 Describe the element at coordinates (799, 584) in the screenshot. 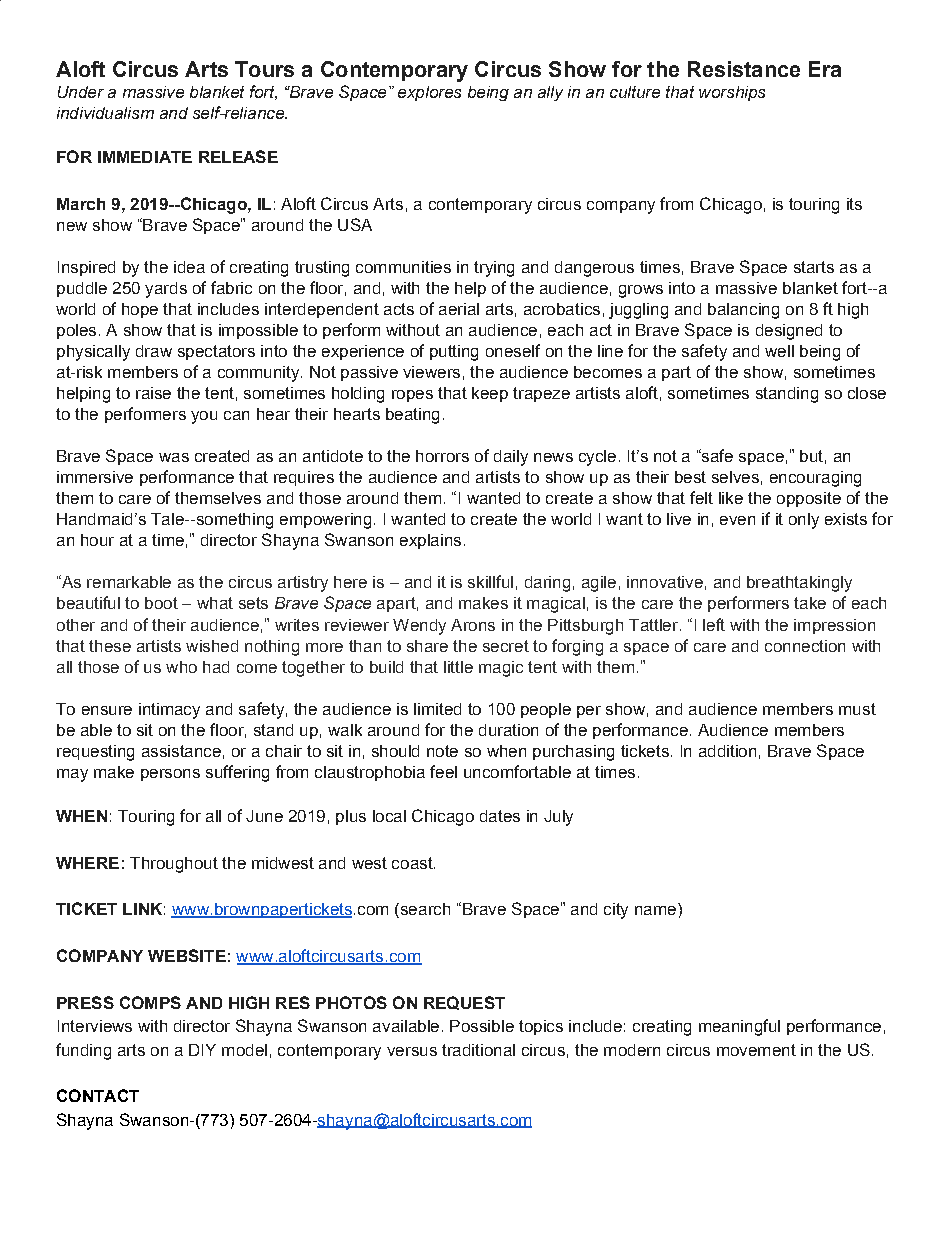

I see `breathtakingly` at that location.
